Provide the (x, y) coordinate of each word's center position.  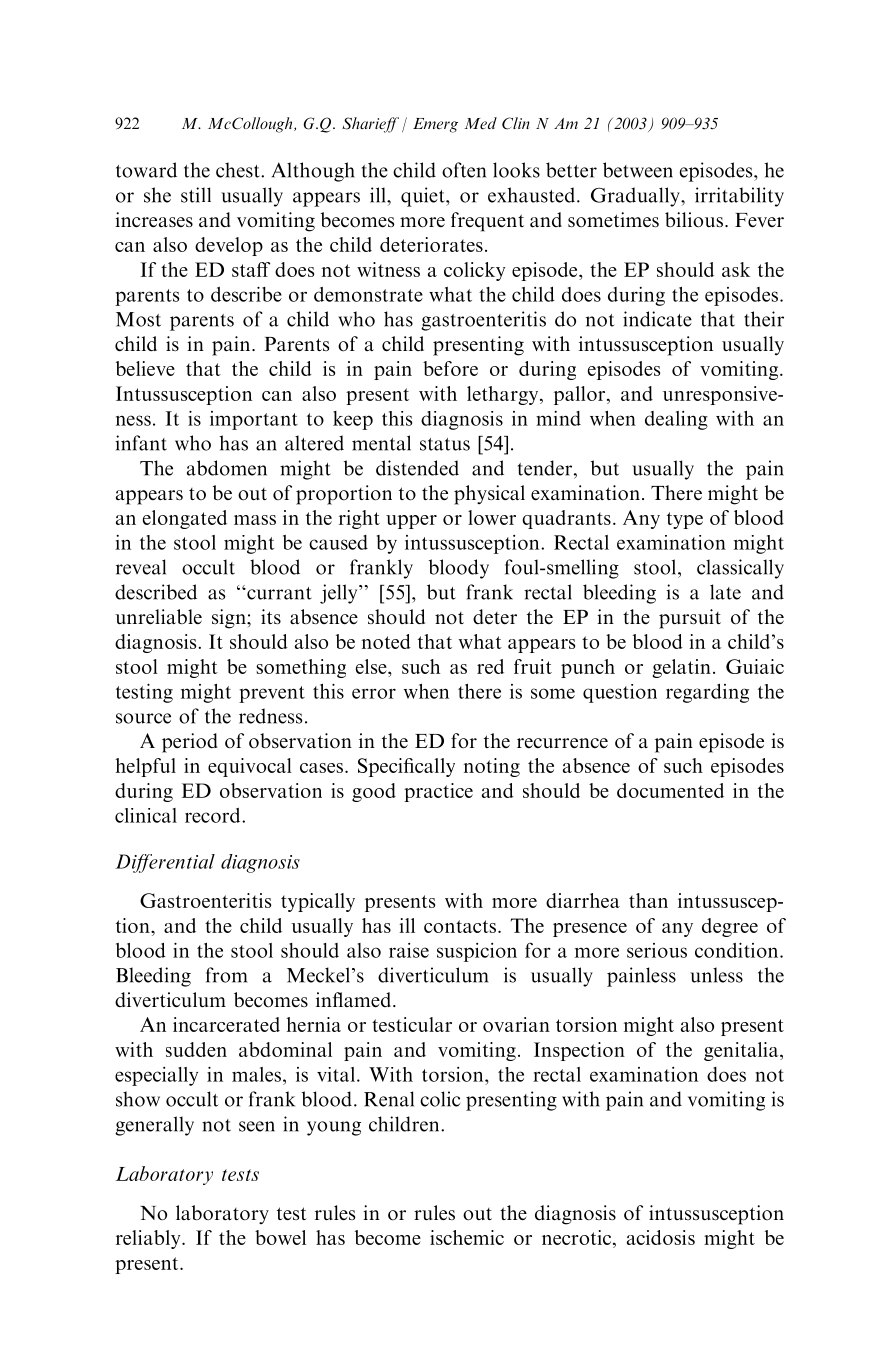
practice (438, 792)
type (685, 520)
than (648, 900)
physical (489, 495)
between (638, 170)
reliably (149, 1239)
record (214, 815)
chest (239, 170)
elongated (185, 519)
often (464, 170)
